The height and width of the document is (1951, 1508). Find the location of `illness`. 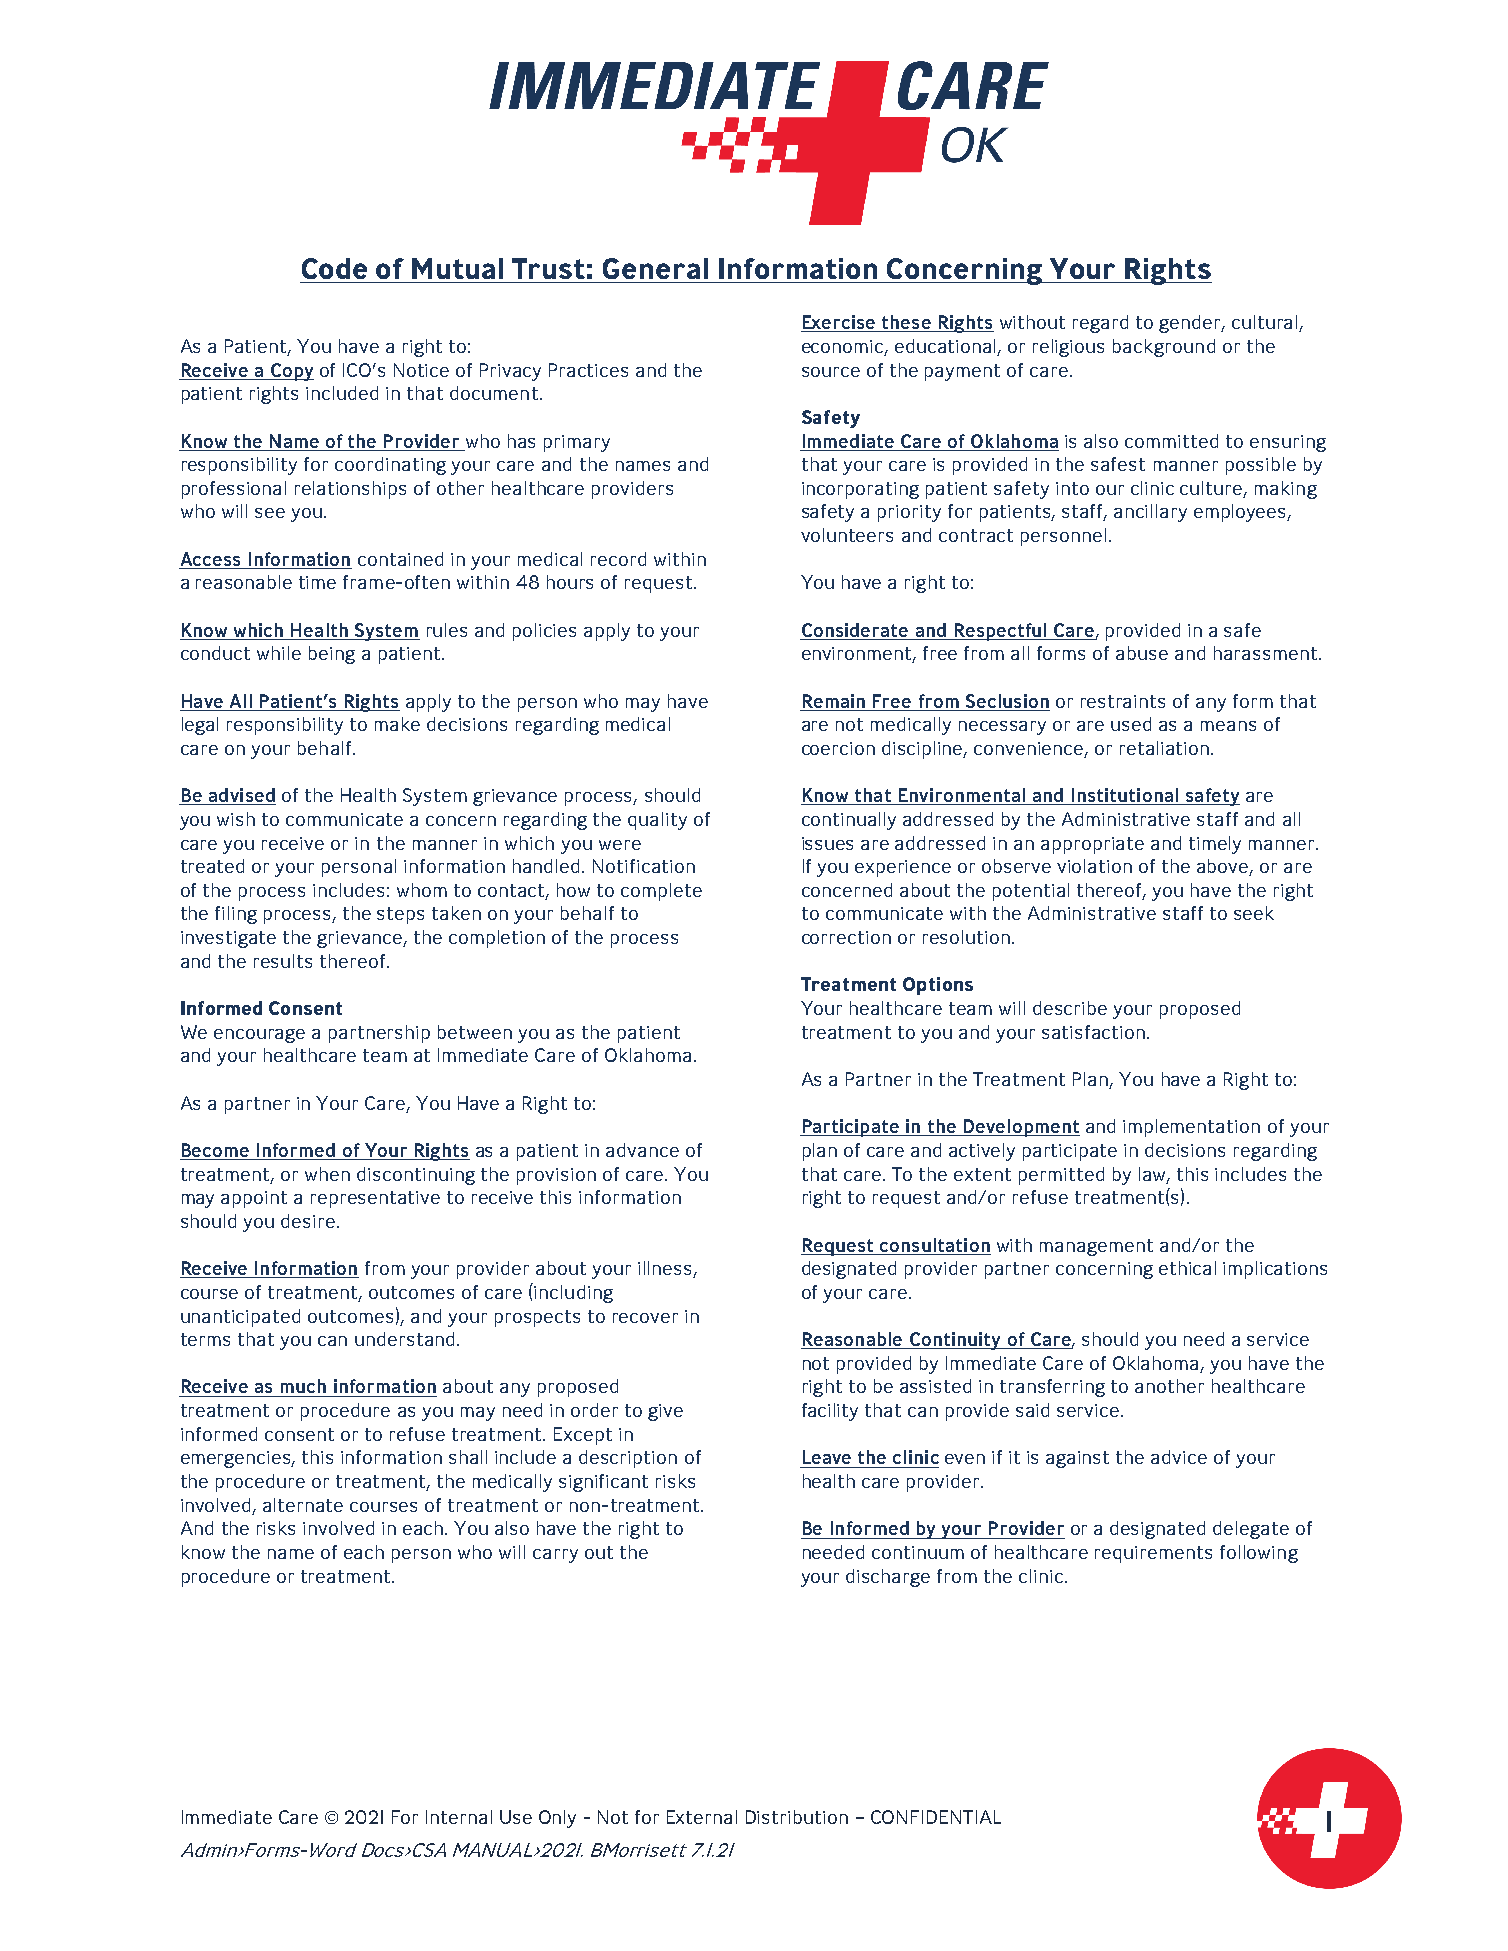

illness is located at coordinates (666, 1269).
